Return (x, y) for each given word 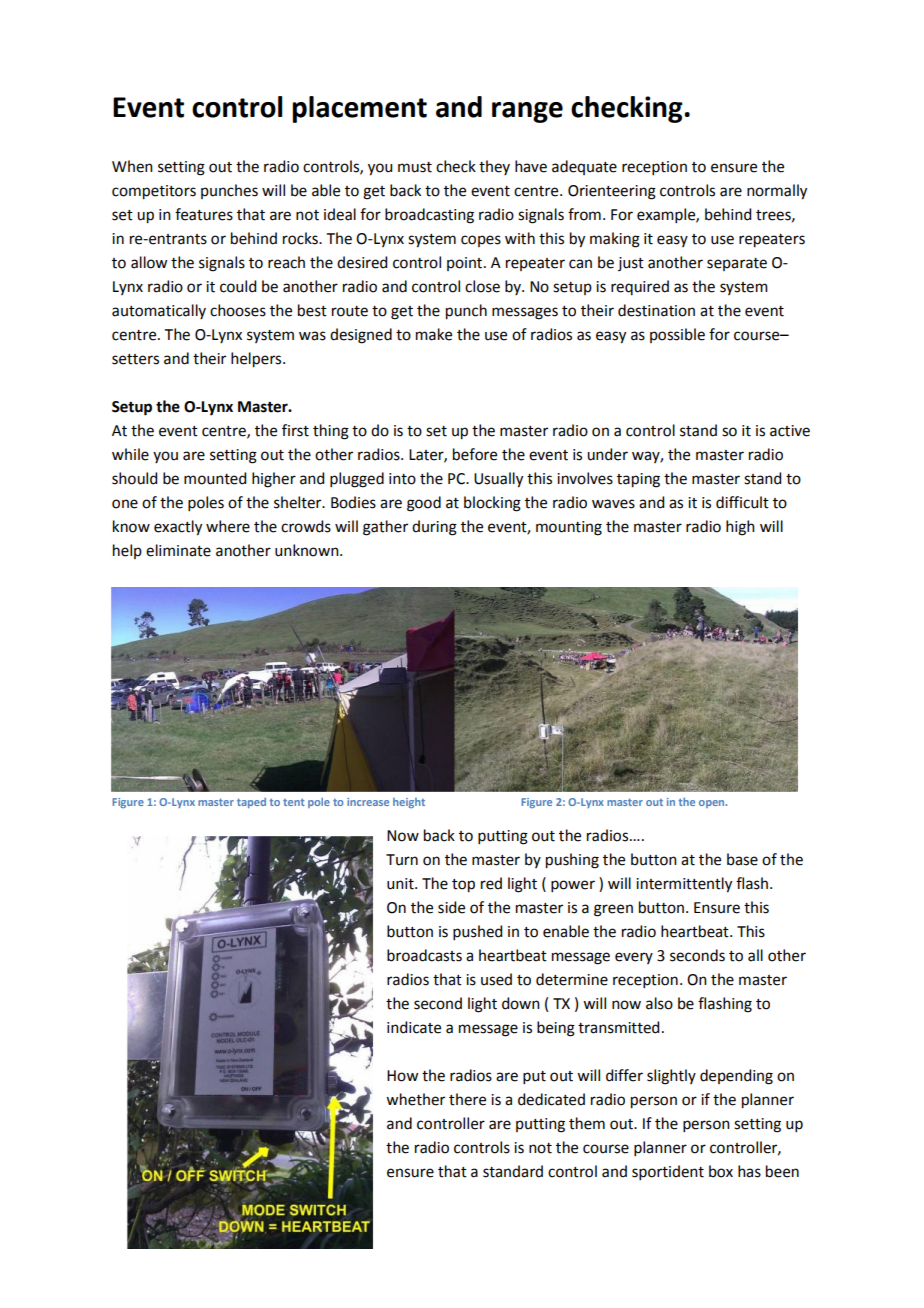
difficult (742, 502)
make (434, 334)
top (463, 886)
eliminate (178, 550)
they (494, 167)
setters (135, 359)
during (434, 528)
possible (677, 335)
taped (251, 803)
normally (777, 192)
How (402, 1076)
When (132, 166)
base (742, 859)
